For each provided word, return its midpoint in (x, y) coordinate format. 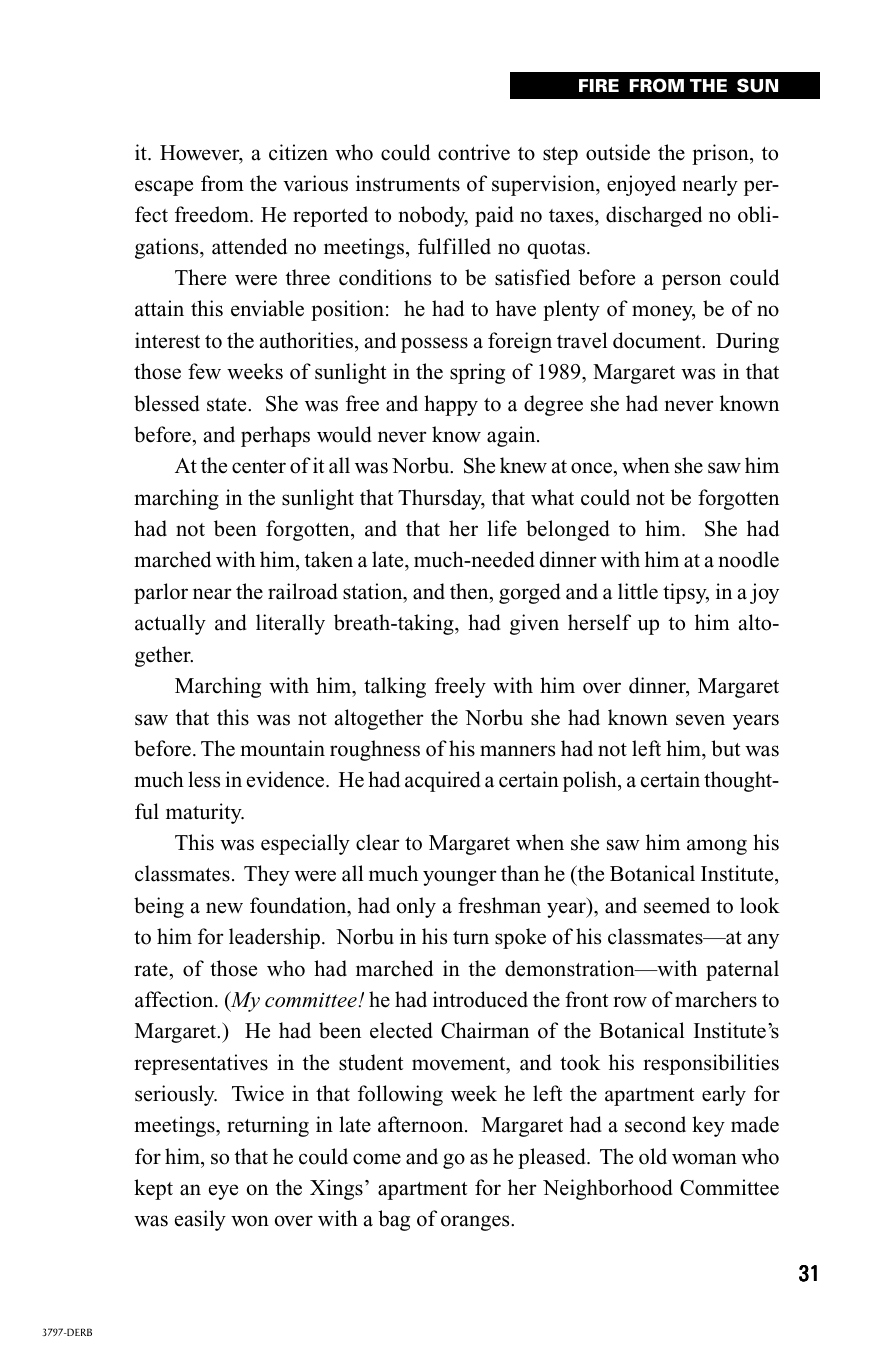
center (259, 467)
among (717, 847)
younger (459, 878)
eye (223, 1192)
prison (721, 154)
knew (523, 465)
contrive (474, 152)
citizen (298, 152)
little (638, 591)
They (267, 875)
